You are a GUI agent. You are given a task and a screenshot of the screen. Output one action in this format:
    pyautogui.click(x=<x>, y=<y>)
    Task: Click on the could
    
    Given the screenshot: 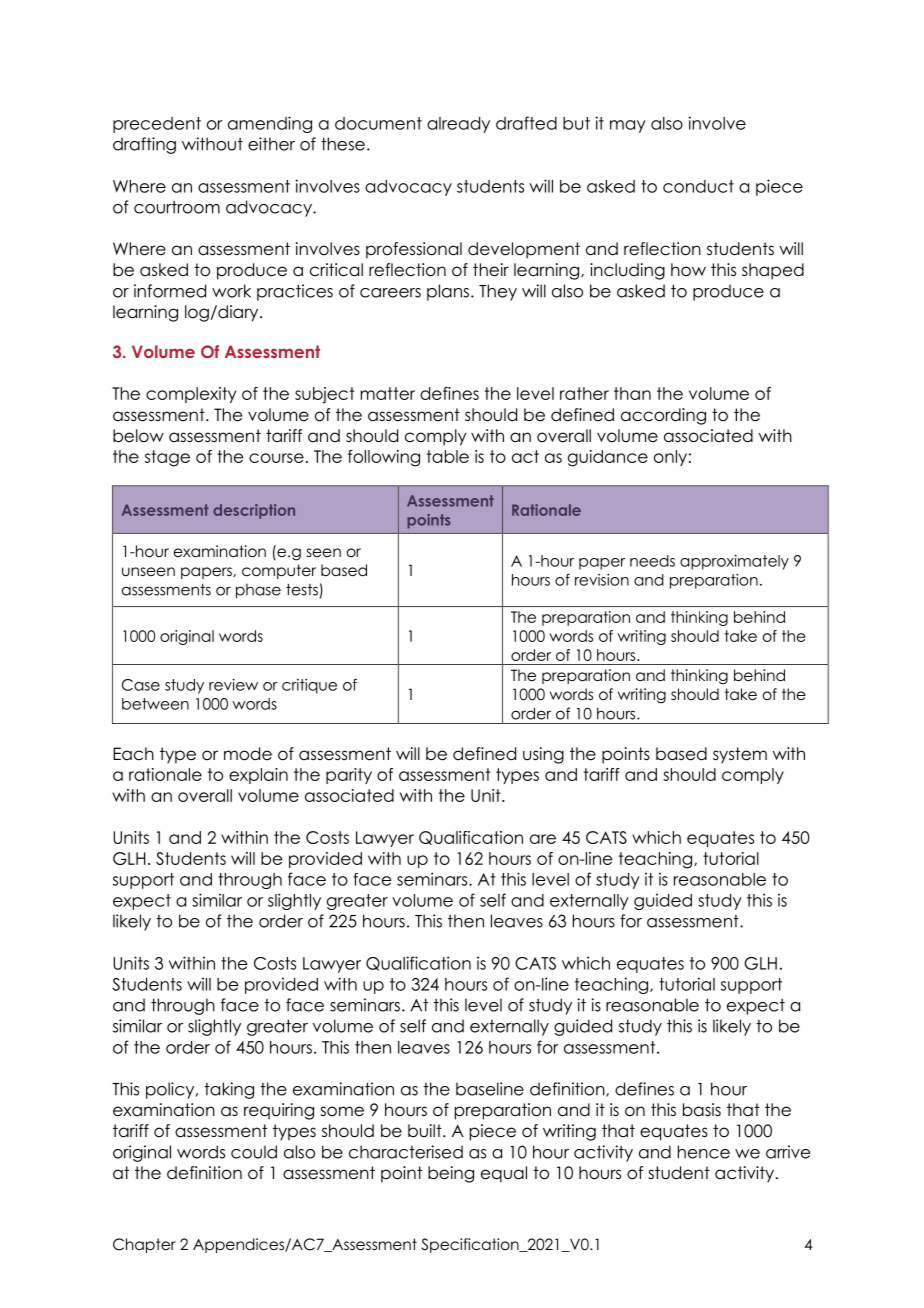 What is the action you would take?
    pyautogui.click(x=254, y=1152)
